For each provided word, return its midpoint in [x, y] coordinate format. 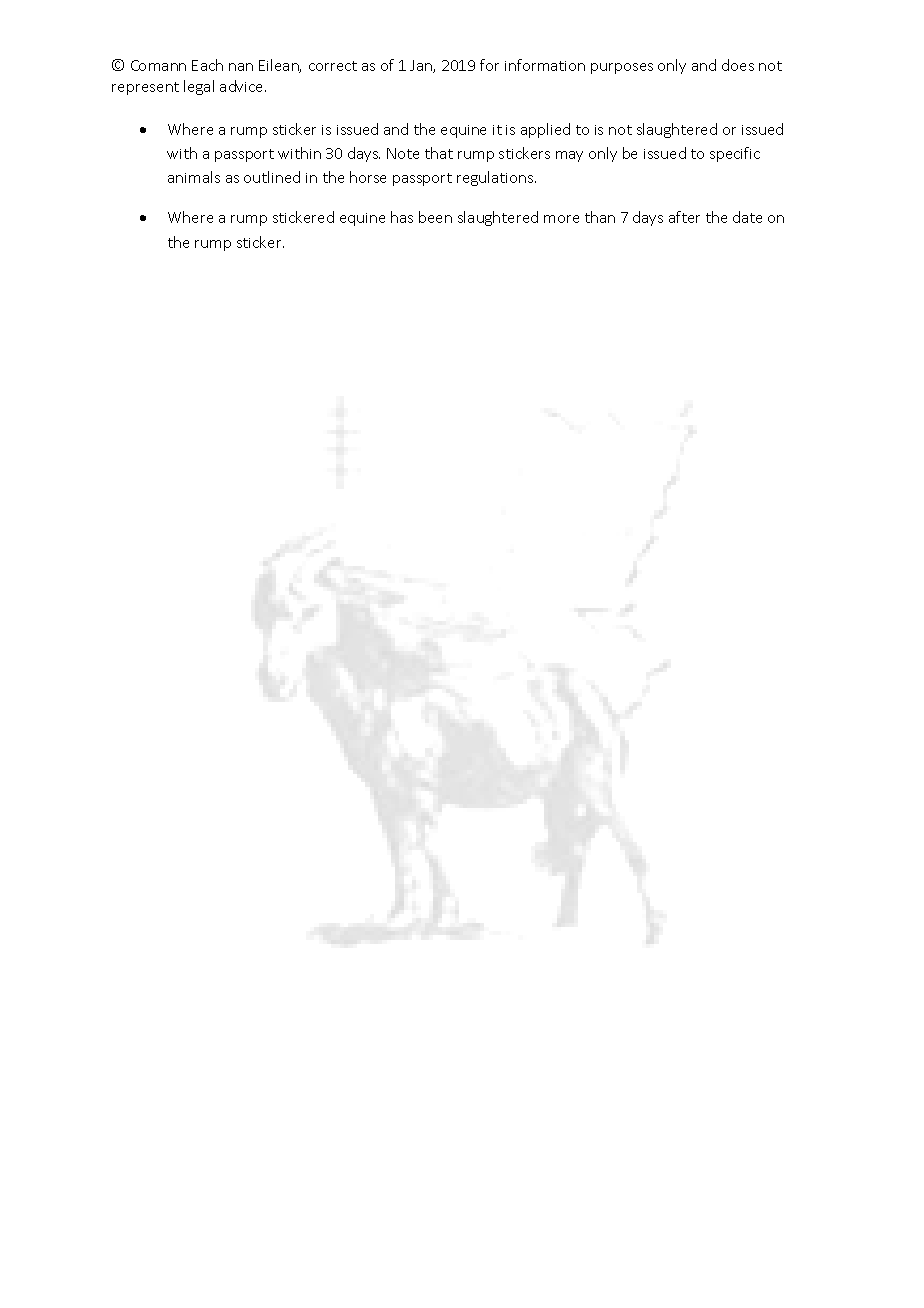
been [435, 217]
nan [241, 67]
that [439, 153]
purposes [622, 68]
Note [403, 153]
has [402, 217]
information [545, 65]
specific [735, 154]
